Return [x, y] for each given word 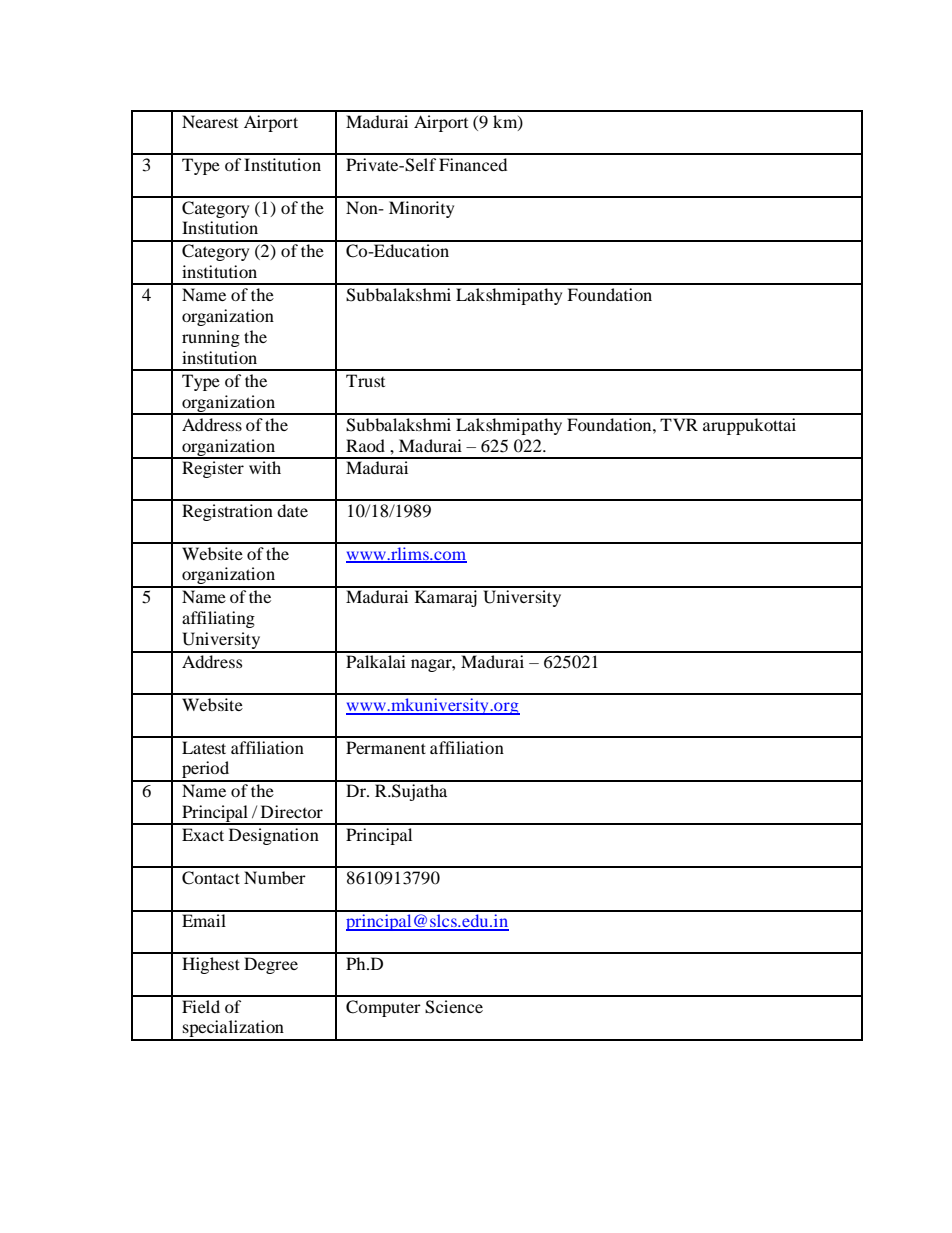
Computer [383, 1008]
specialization [233, 1030]
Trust [365, 380]
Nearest [210, 121]
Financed [473, 164]
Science [454, 1007]
